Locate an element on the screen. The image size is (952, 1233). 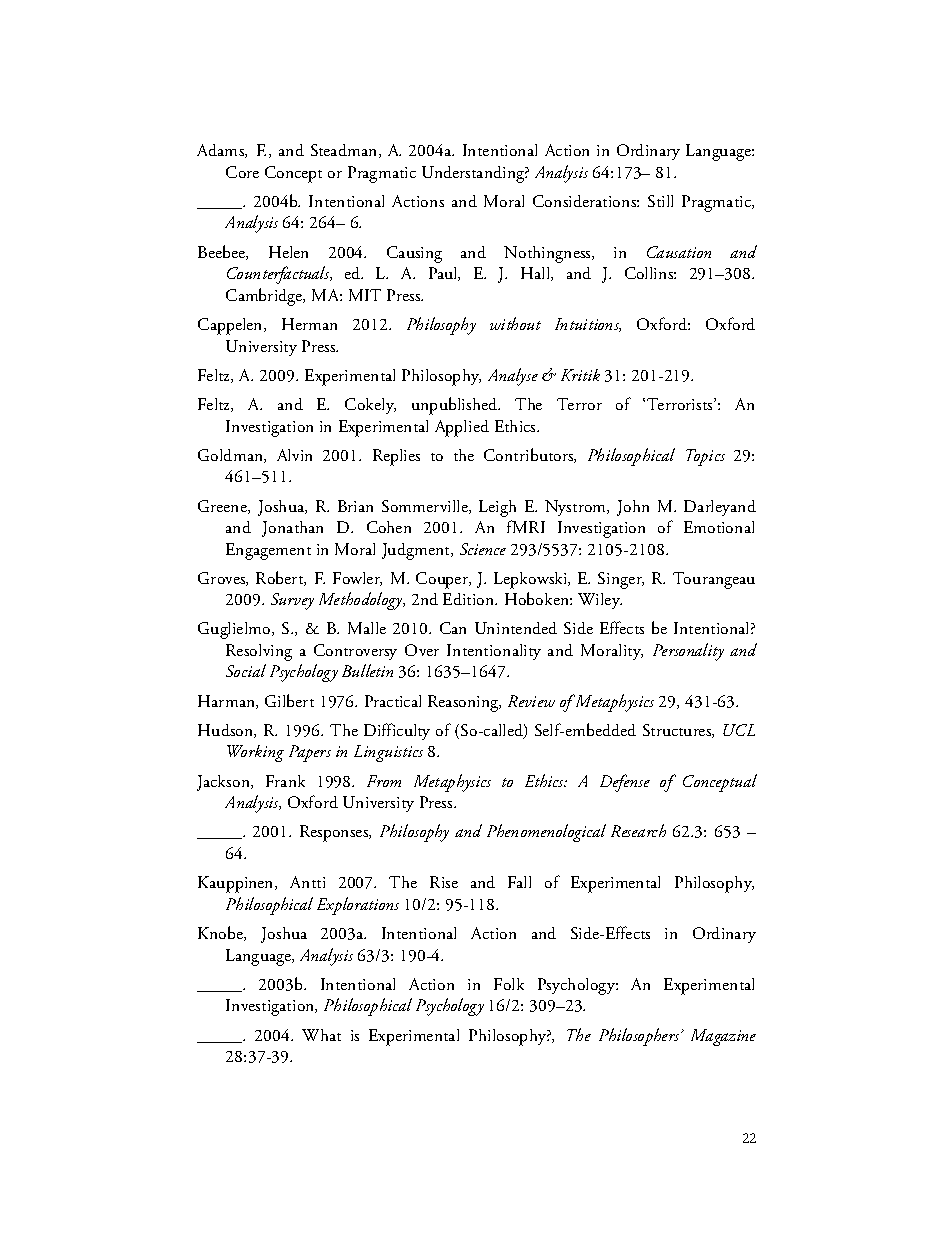
Causing is located at coordinates (414, 254).
